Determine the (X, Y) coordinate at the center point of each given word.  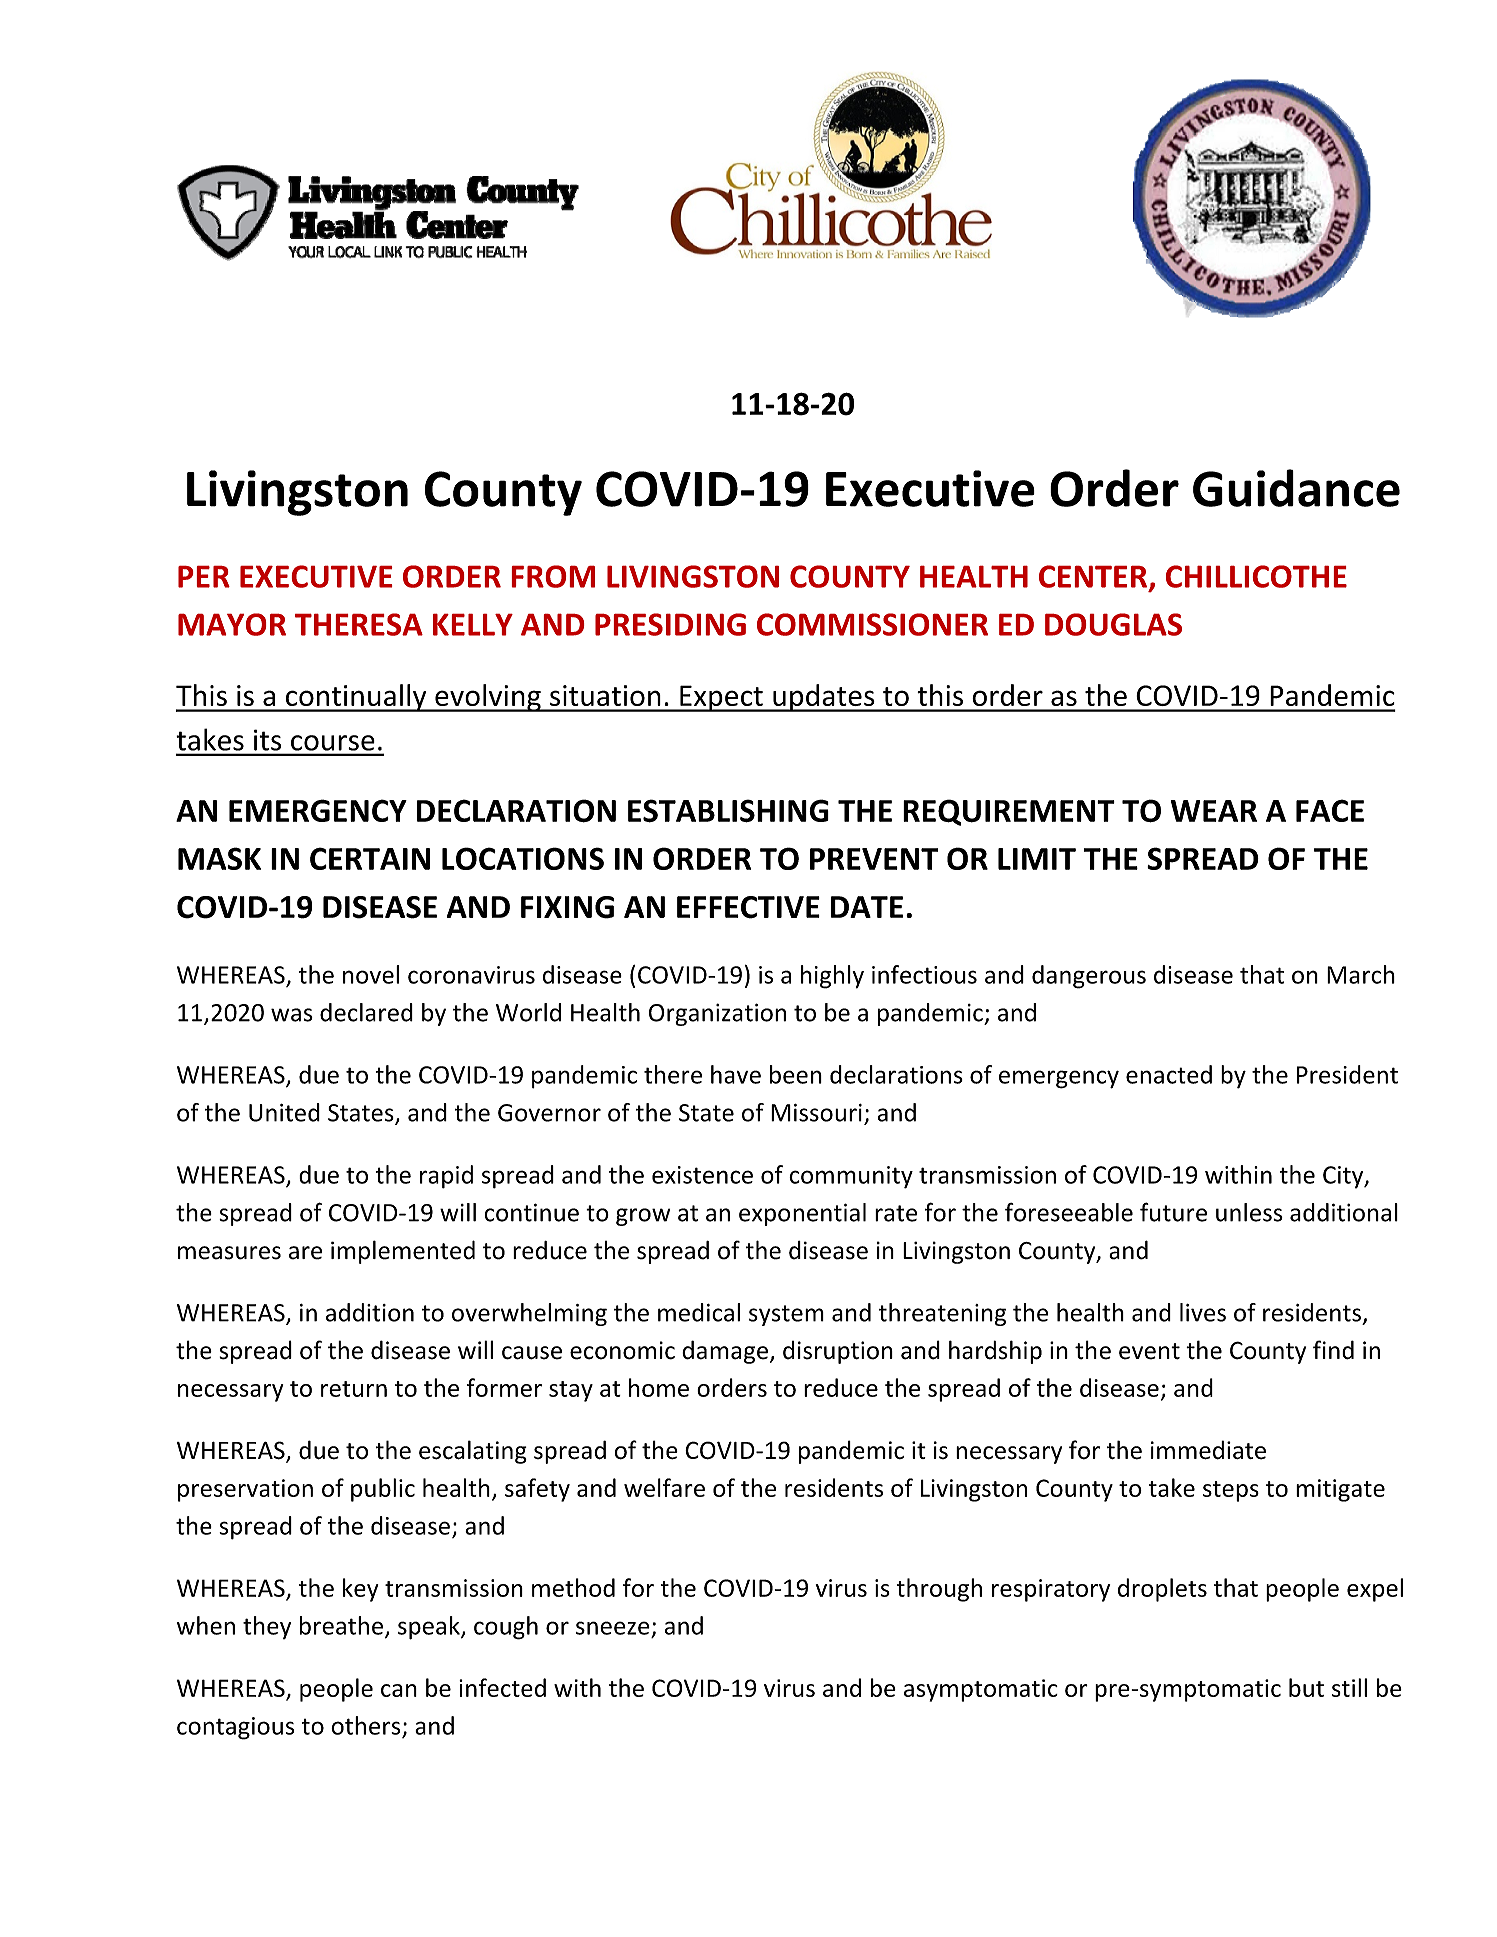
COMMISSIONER (872, 624)
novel (371, 974)
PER (204, 577)
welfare (664, 1487)
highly (832, 977)
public (383, 1490)
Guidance (1296, 488)
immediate (1208, 1450)
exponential (802, 1214)
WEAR (1214, 811)
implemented (403, 1252)
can (399, 1690)
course (332, 743)
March (1361, 974)
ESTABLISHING (728, 811)
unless (1249, 1212)
